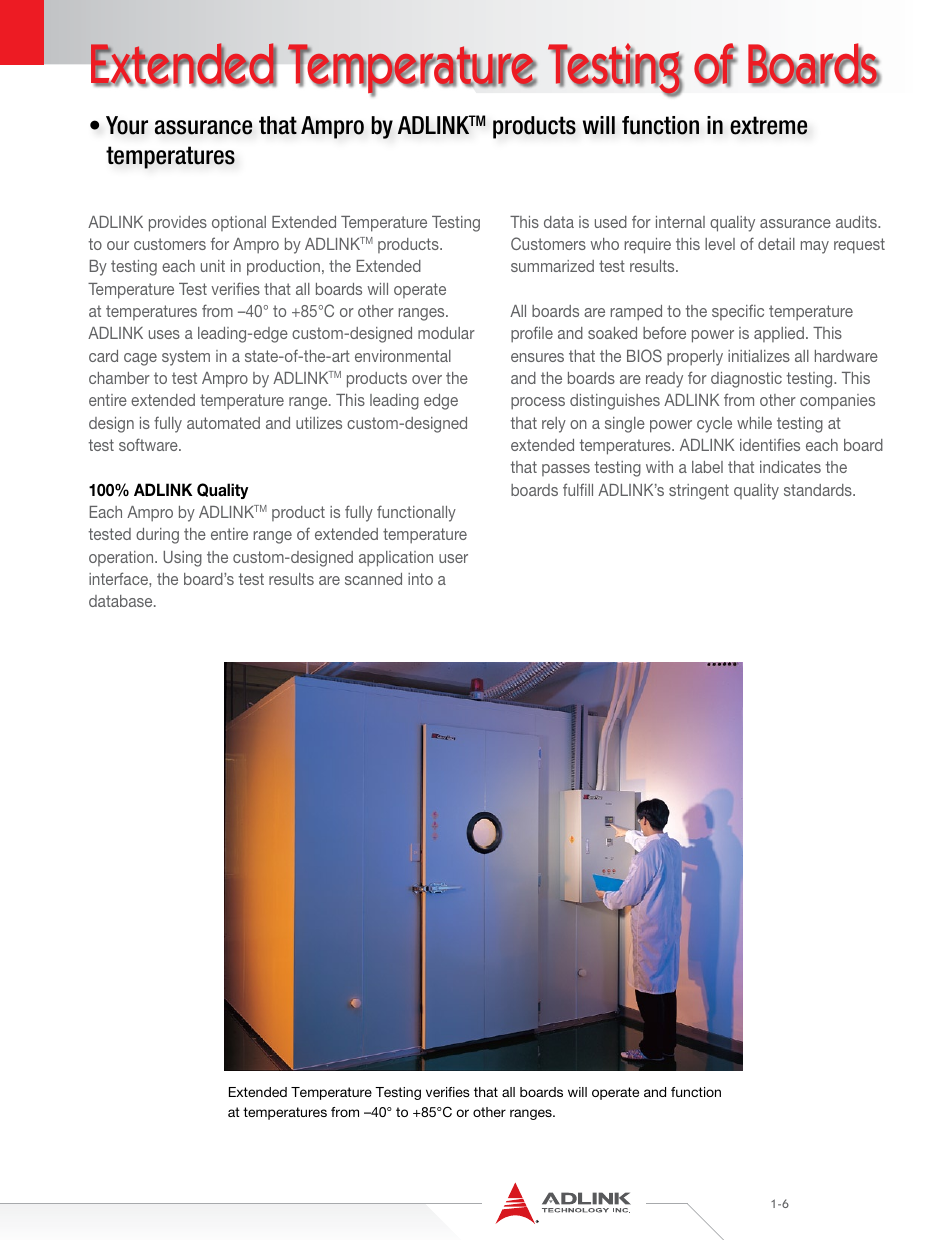 This document has height=1240, width=952. What do you see at coordinates (759, 356) in the document?
I see `initializes` at bounding box center [759, 356].
